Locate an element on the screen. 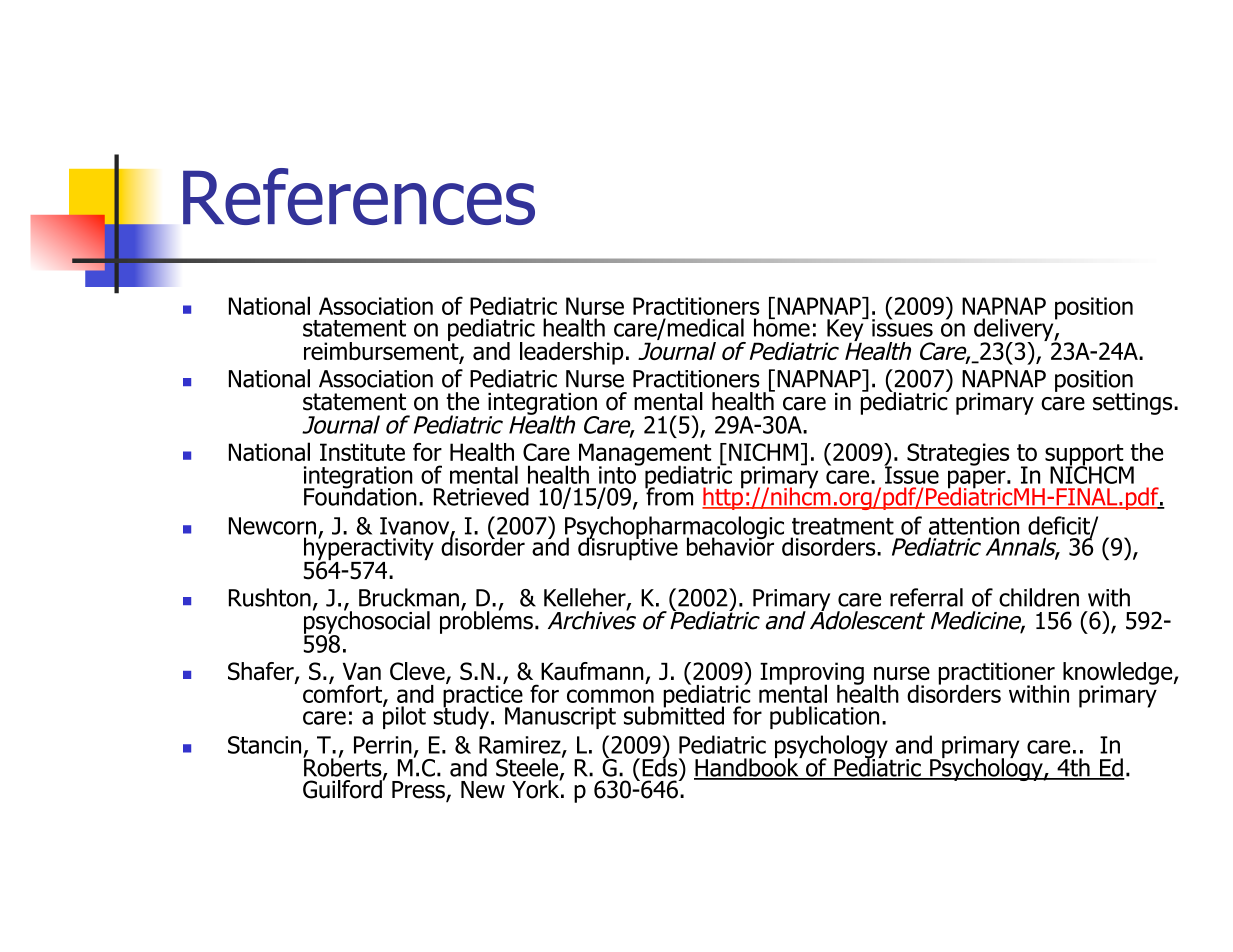 The height and width of the screenshot is (952, 1233). attention is located at coordinates (974, 526).
